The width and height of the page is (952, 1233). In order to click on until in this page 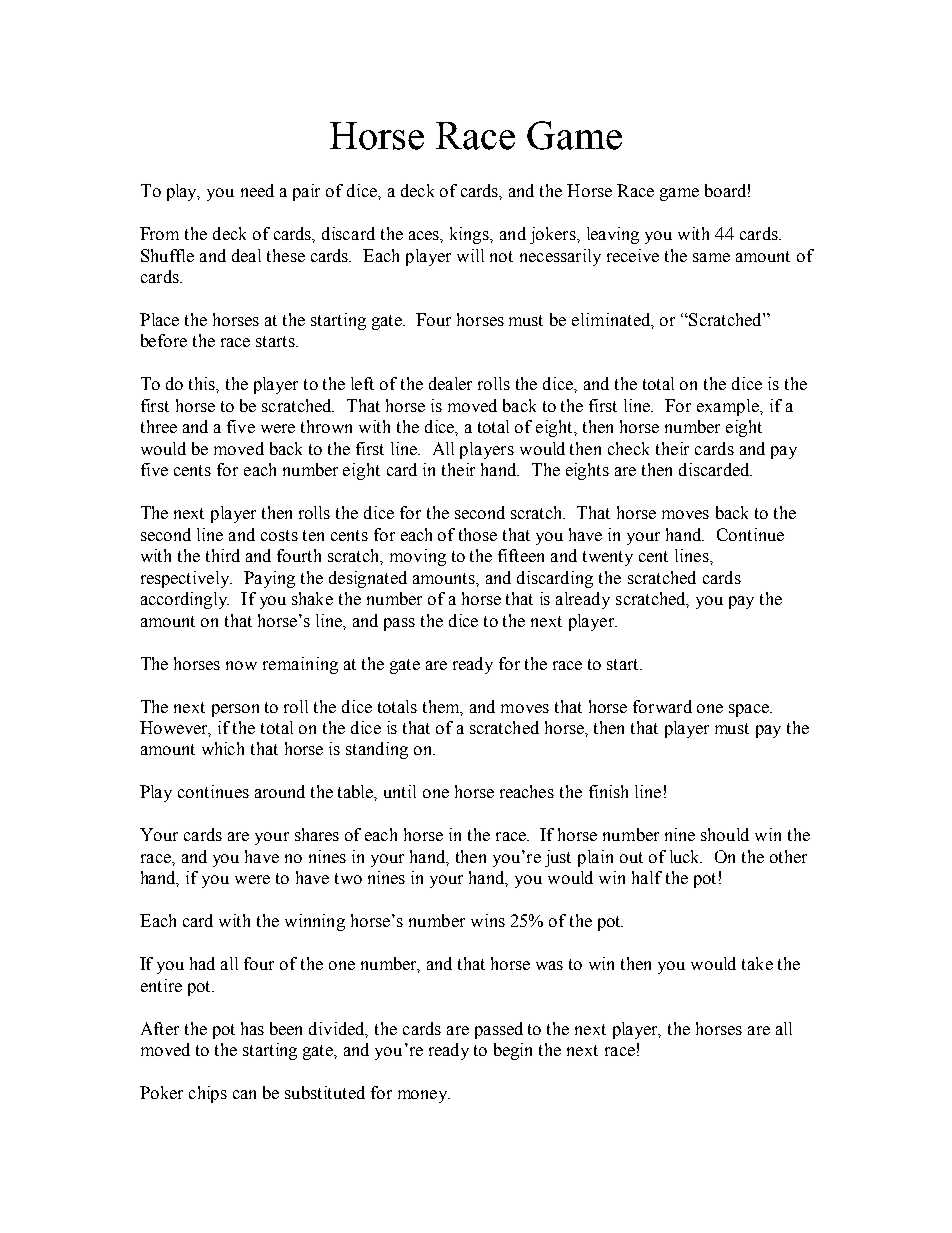, I will do `click(400, 791)`.
